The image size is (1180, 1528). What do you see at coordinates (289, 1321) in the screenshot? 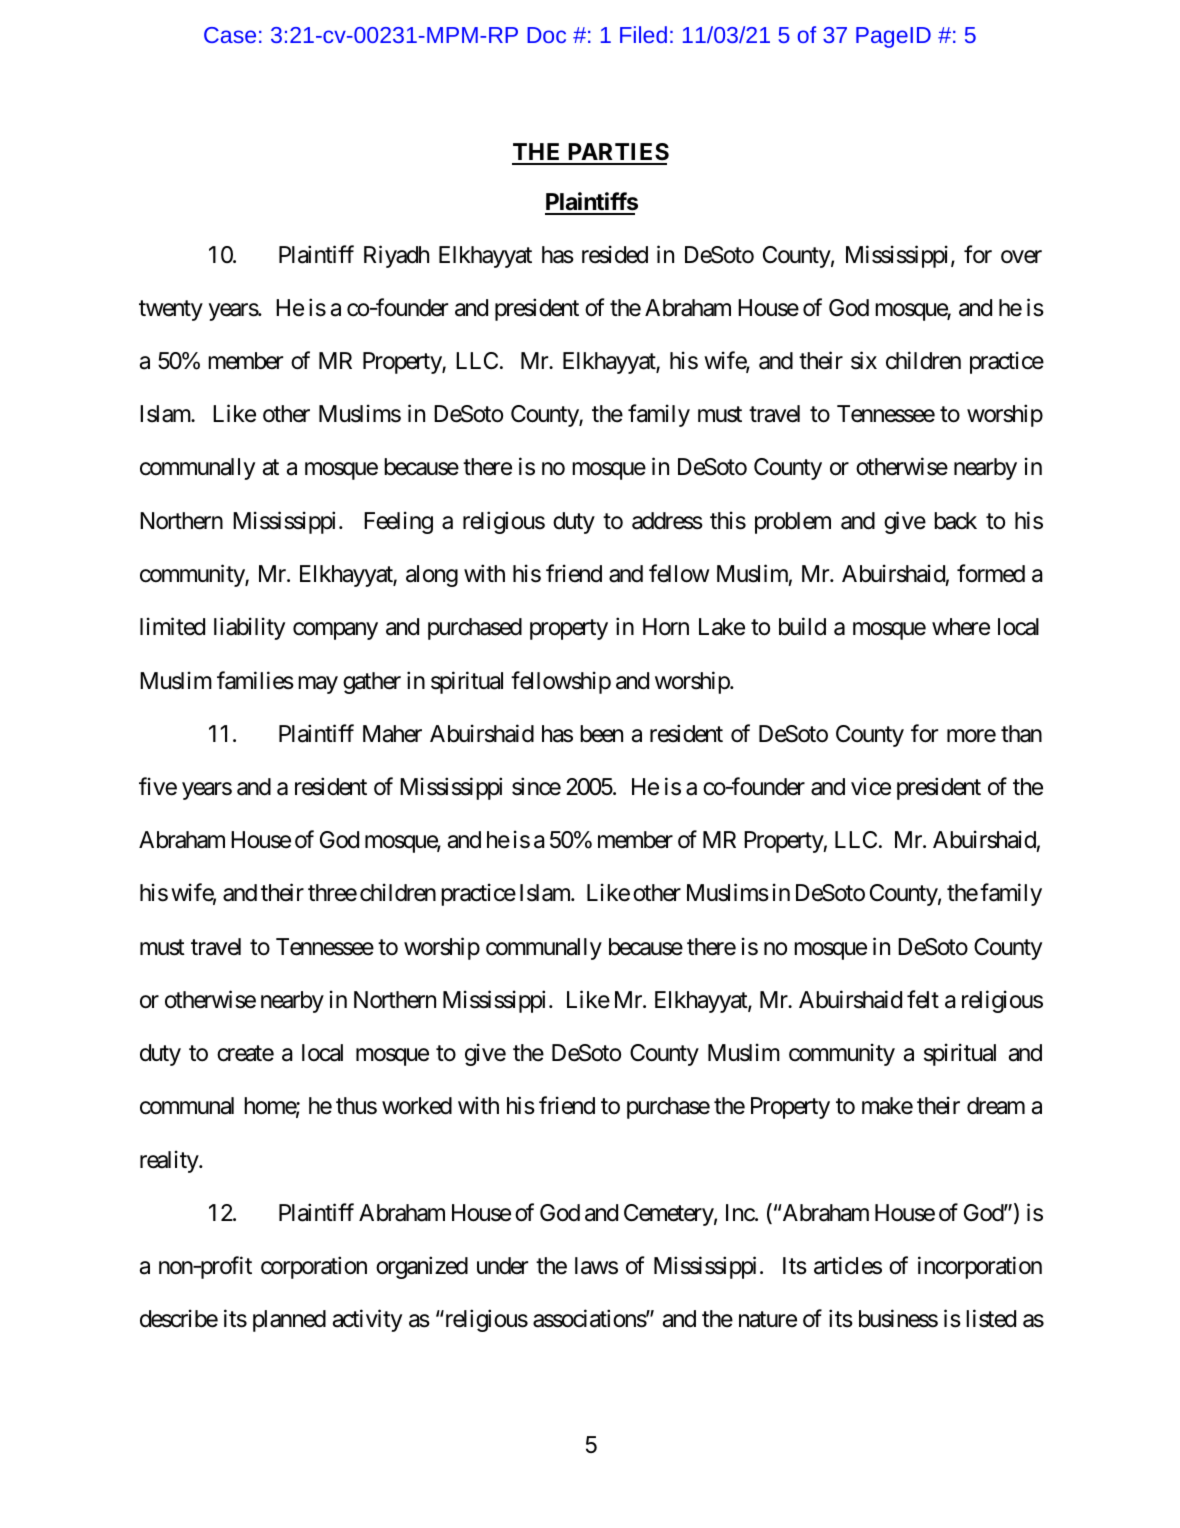
I see `planned` at bounding box center [289, 1321].
